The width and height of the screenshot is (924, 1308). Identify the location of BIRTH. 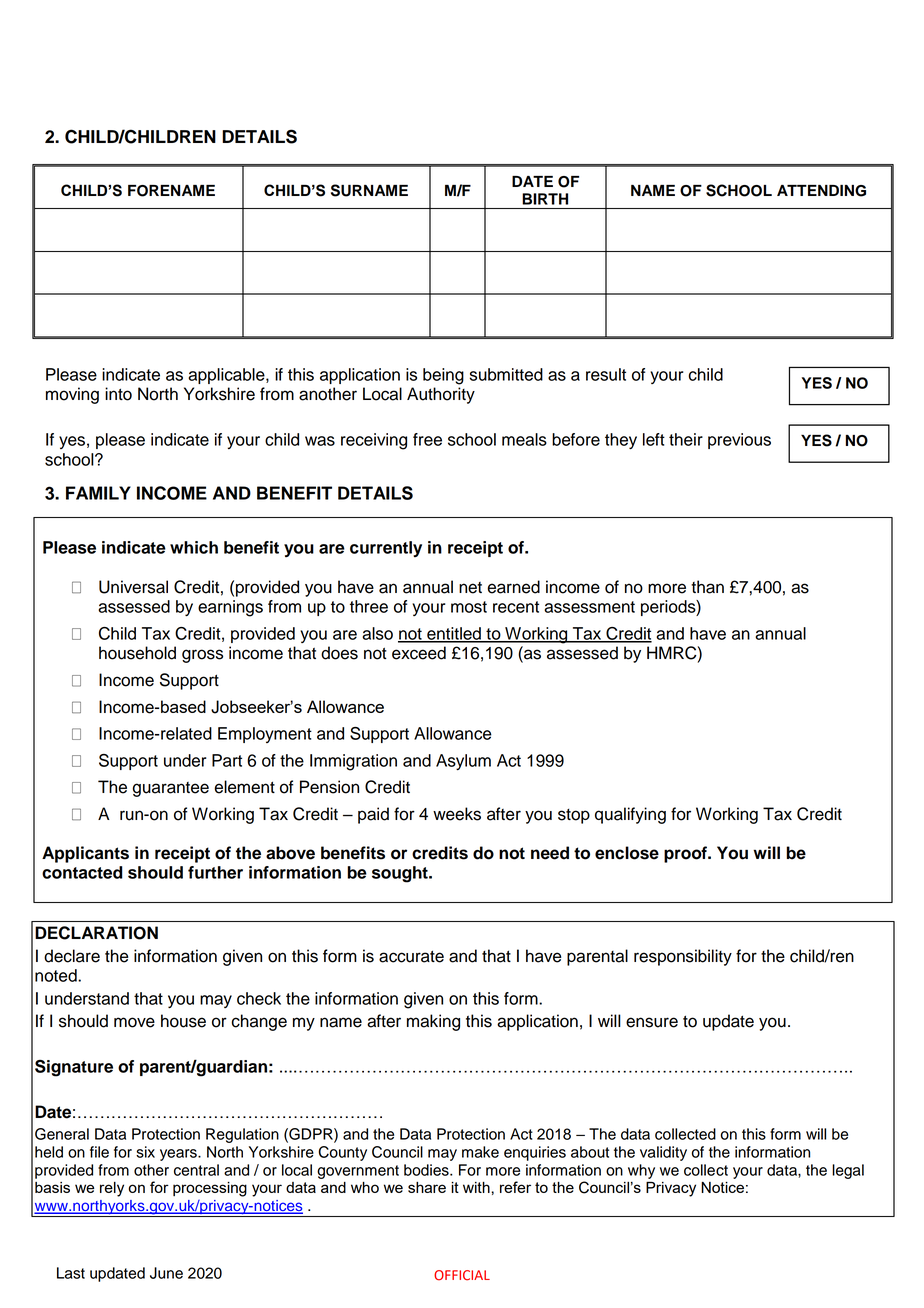
(545, 199).
